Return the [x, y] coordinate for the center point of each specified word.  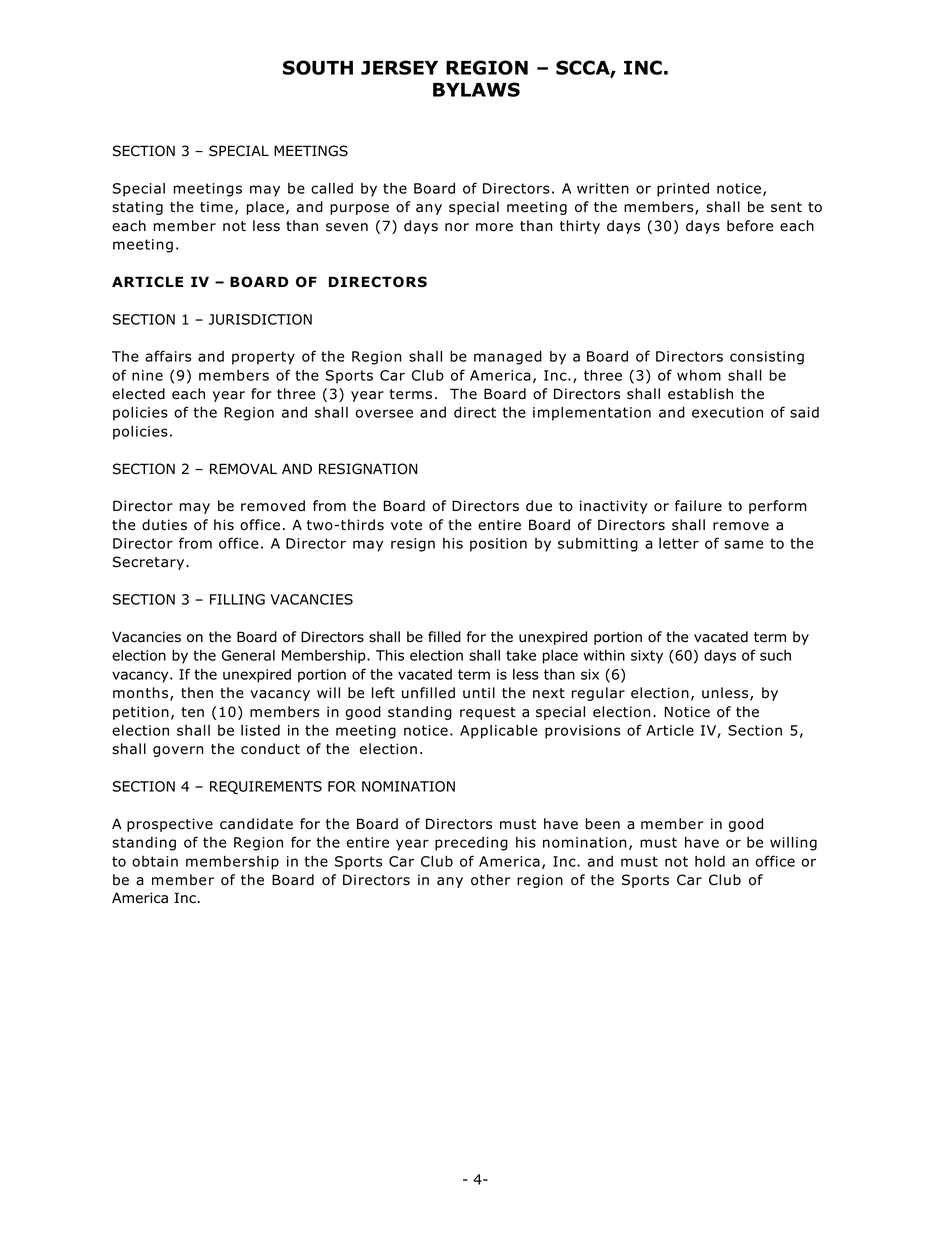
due [539, 506]
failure [698, 506]
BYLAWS [476, 89]
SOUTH [318, 67]
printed [683, 190]
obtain [155, 861]
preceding [471, 844]
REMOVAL [243, 469]
